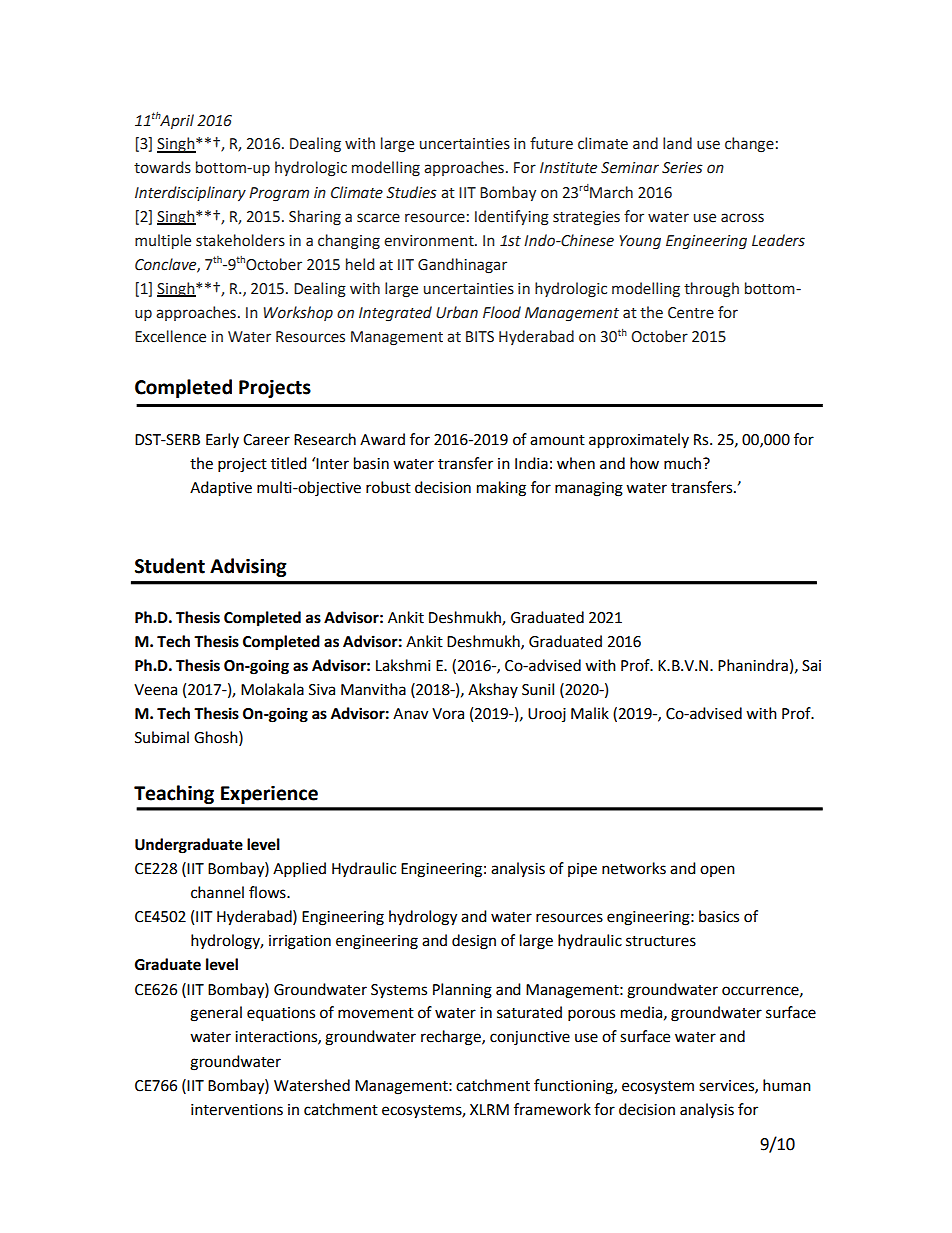  Describe the element at coordinates (279, 194) in the screenshot. I see `Program` at that location.
